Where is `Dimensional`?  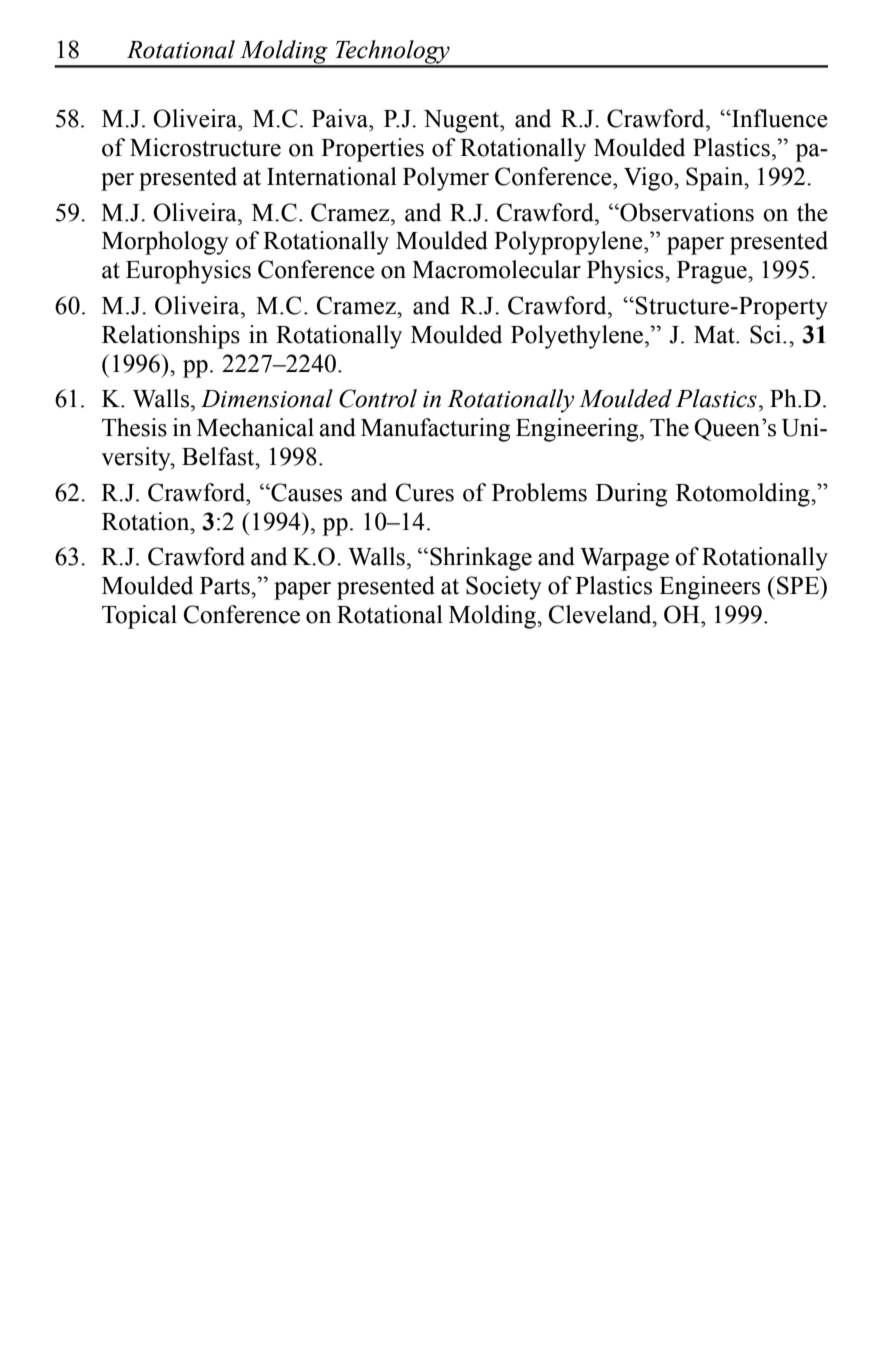
Dimensional is located at coordinates (267, 398).
